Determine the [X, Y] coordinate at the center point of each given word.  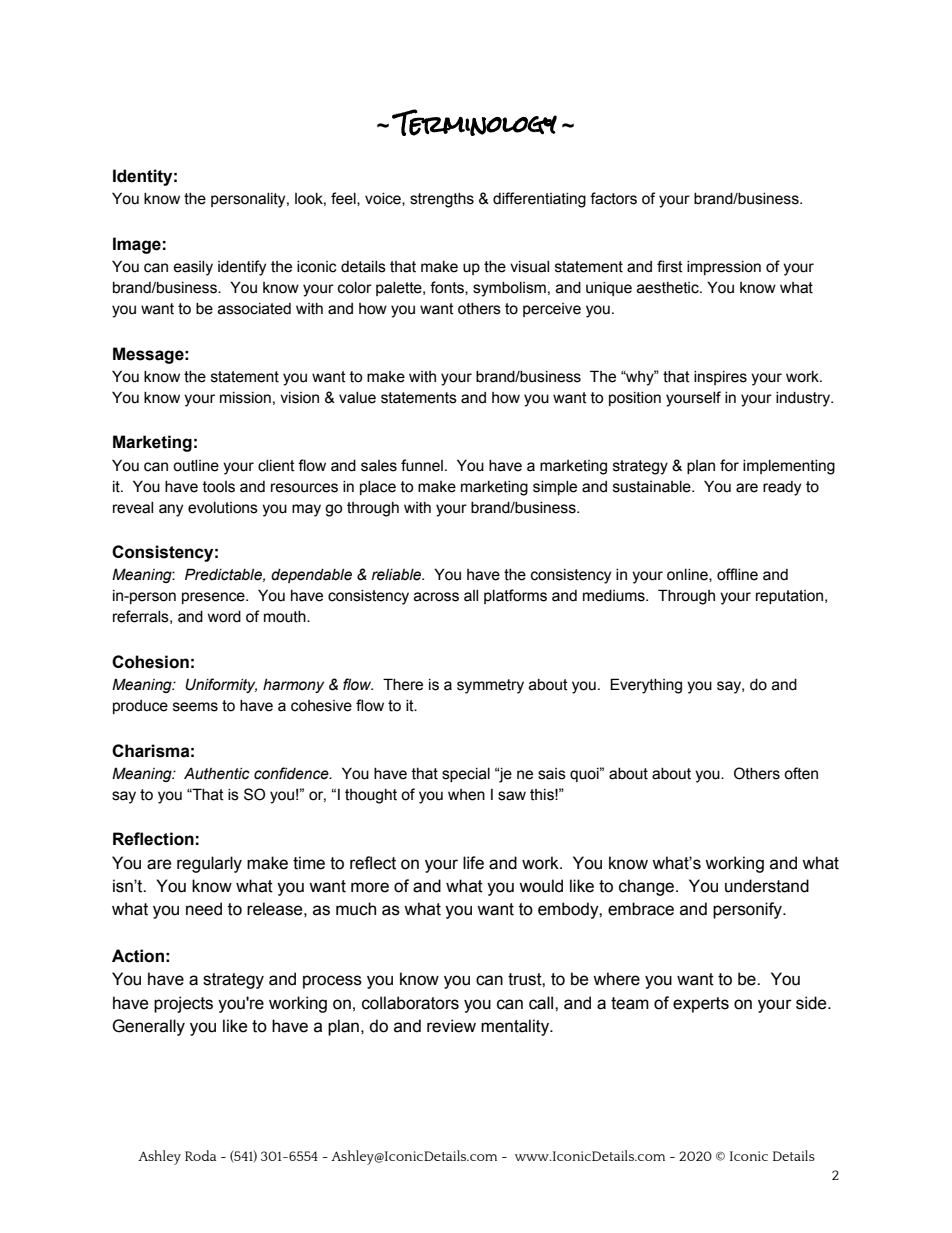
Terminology [474, 122]
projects [183, 1004]
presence [214, 598]
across [436, 597]
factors [613, 198]
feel [344, 199]
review [451, 1026]
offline [737, 574]
